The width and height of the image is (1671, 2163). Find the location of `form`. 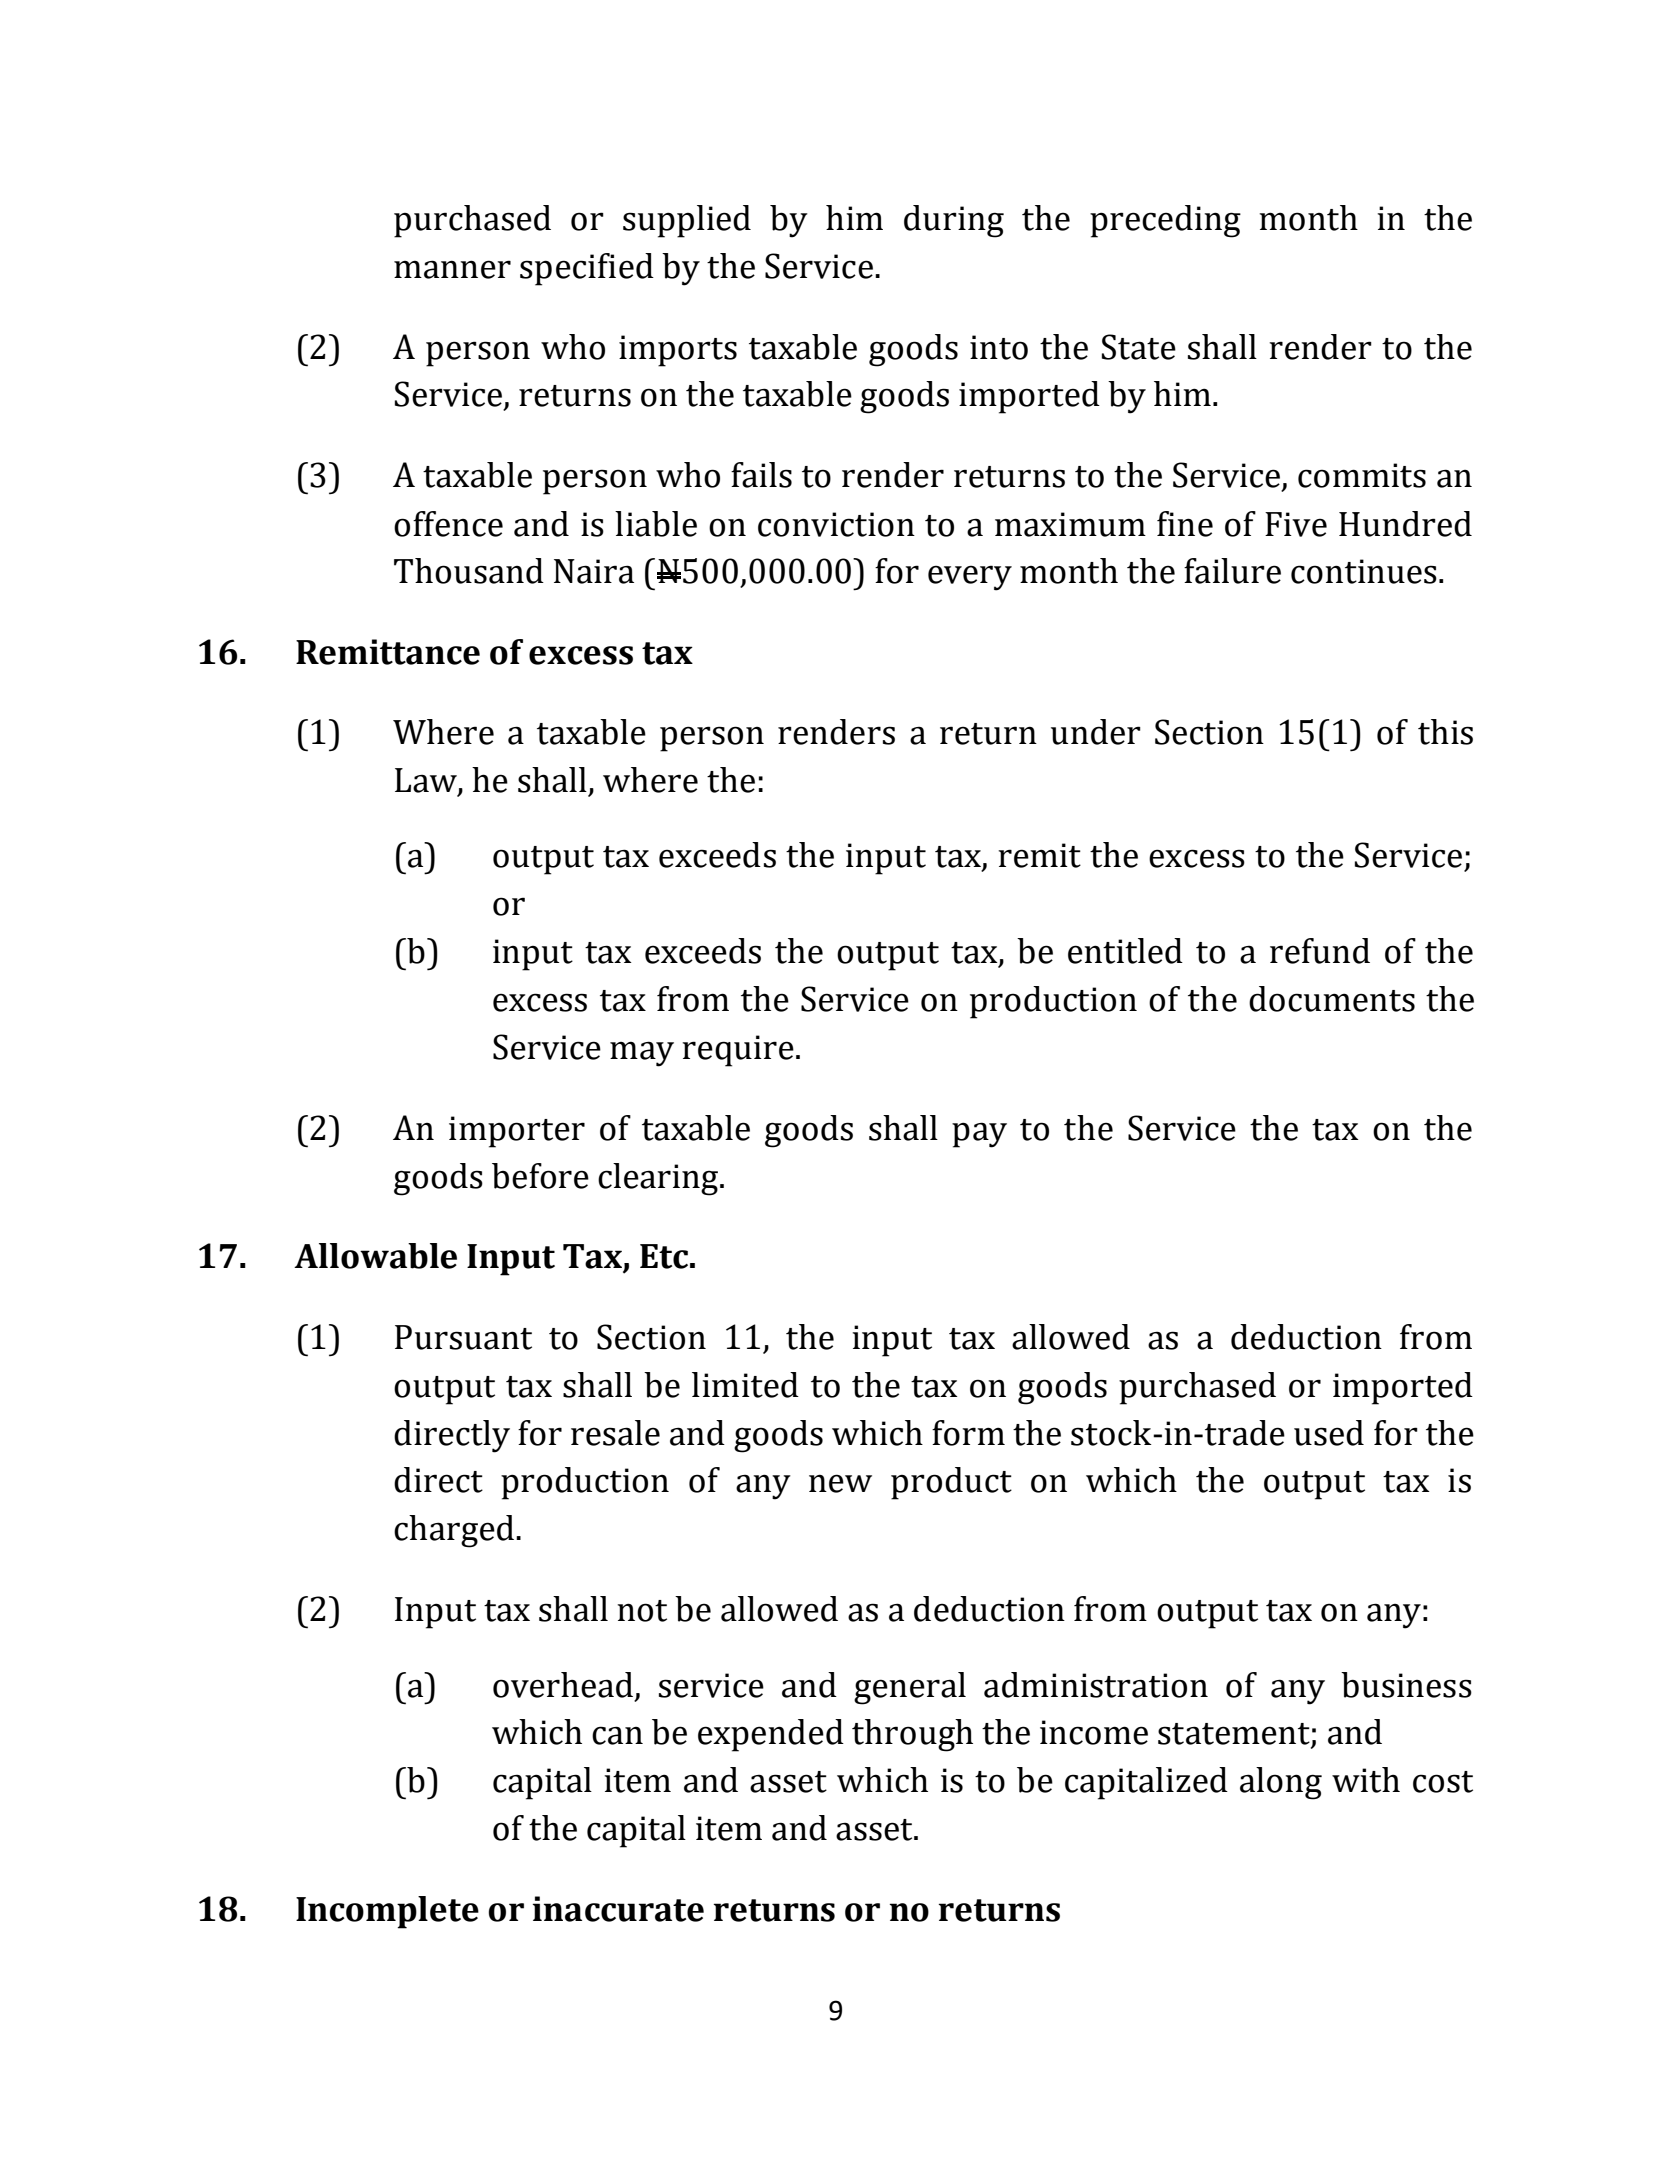

form is located at coordinates (968, 1433).
